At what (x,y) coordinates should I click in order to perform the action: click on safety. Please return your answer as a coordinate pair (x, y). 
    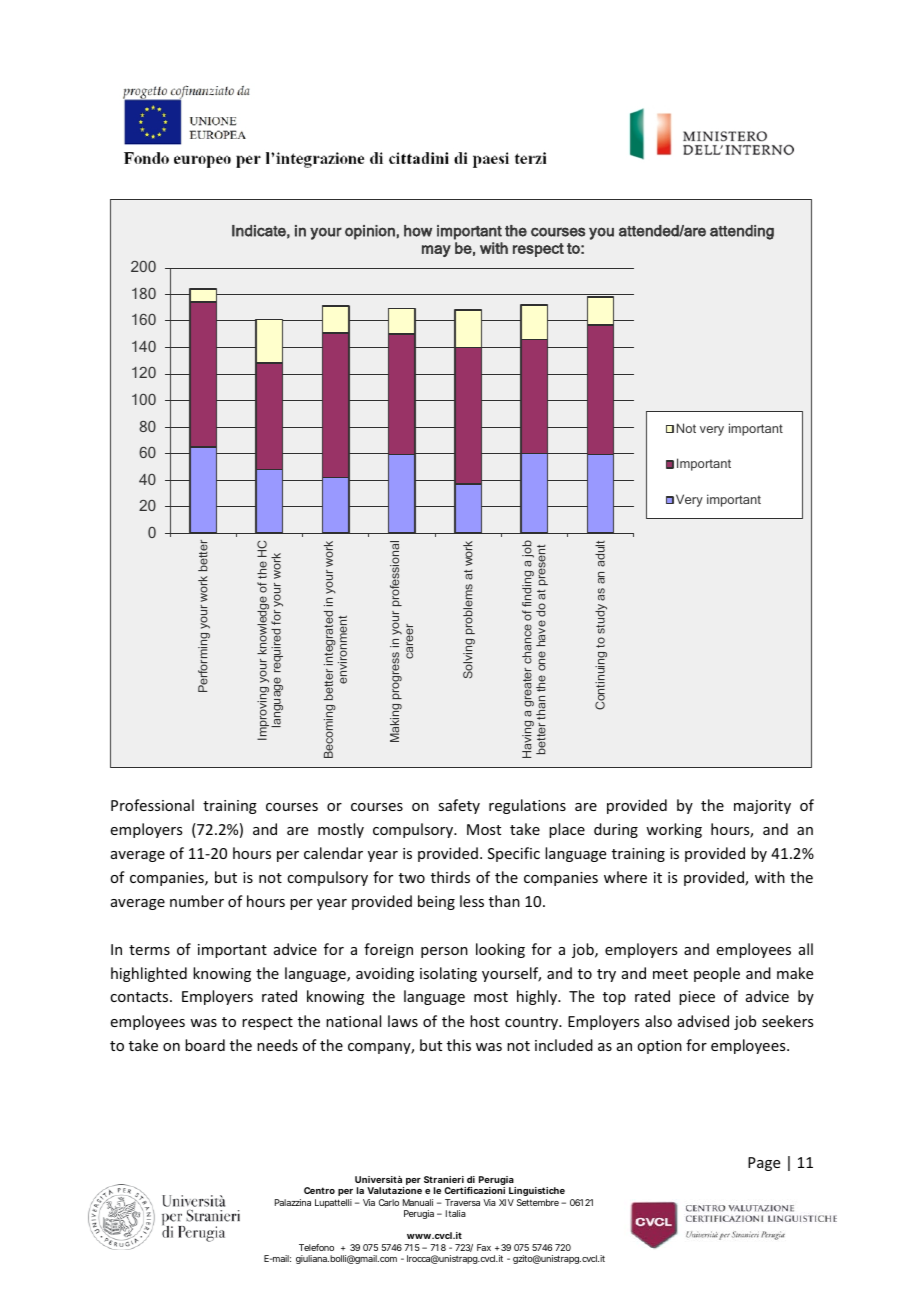
    Looking at the image, I should click on (459, 806).
